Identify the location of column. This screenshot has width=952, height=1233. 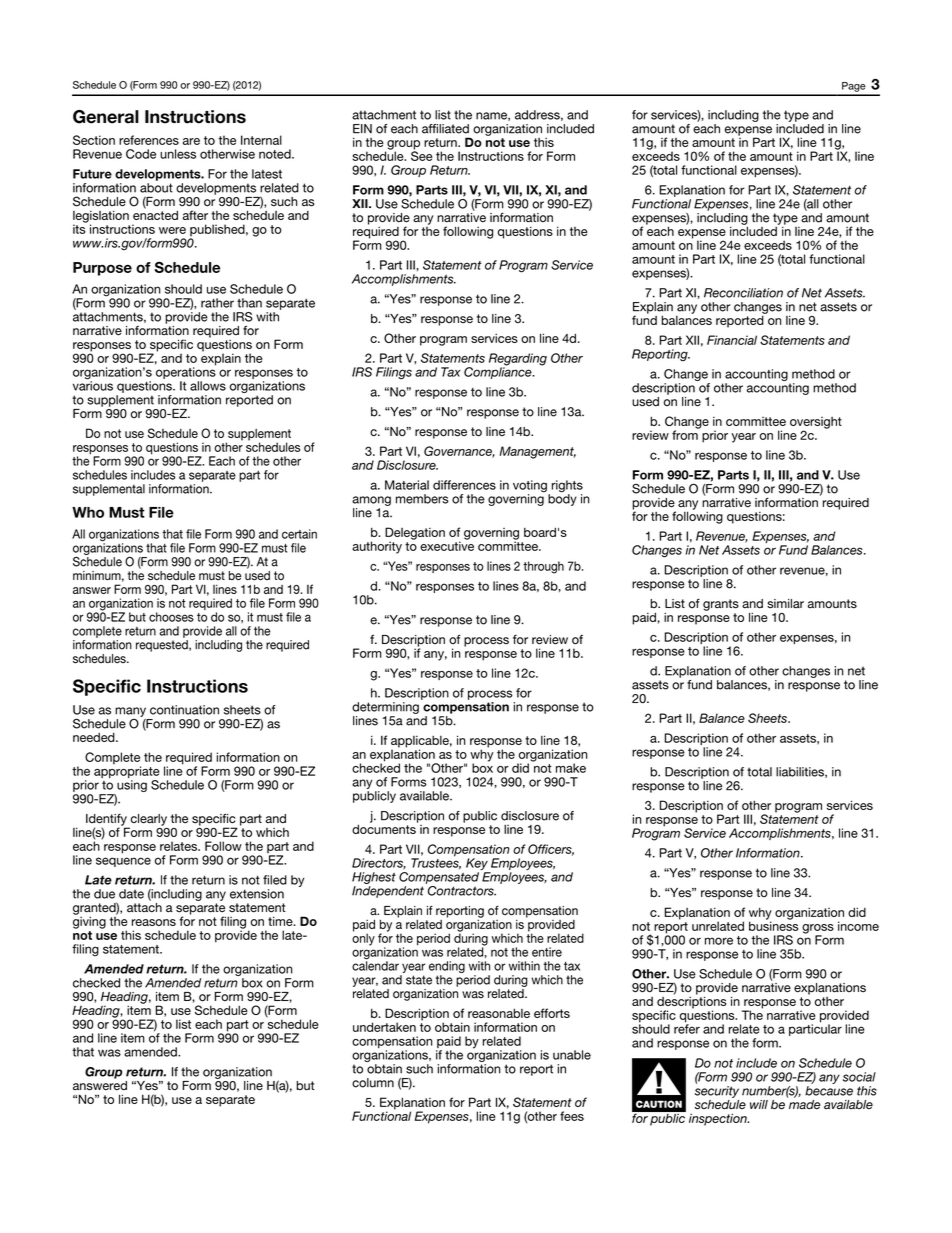
(373, 1083).
